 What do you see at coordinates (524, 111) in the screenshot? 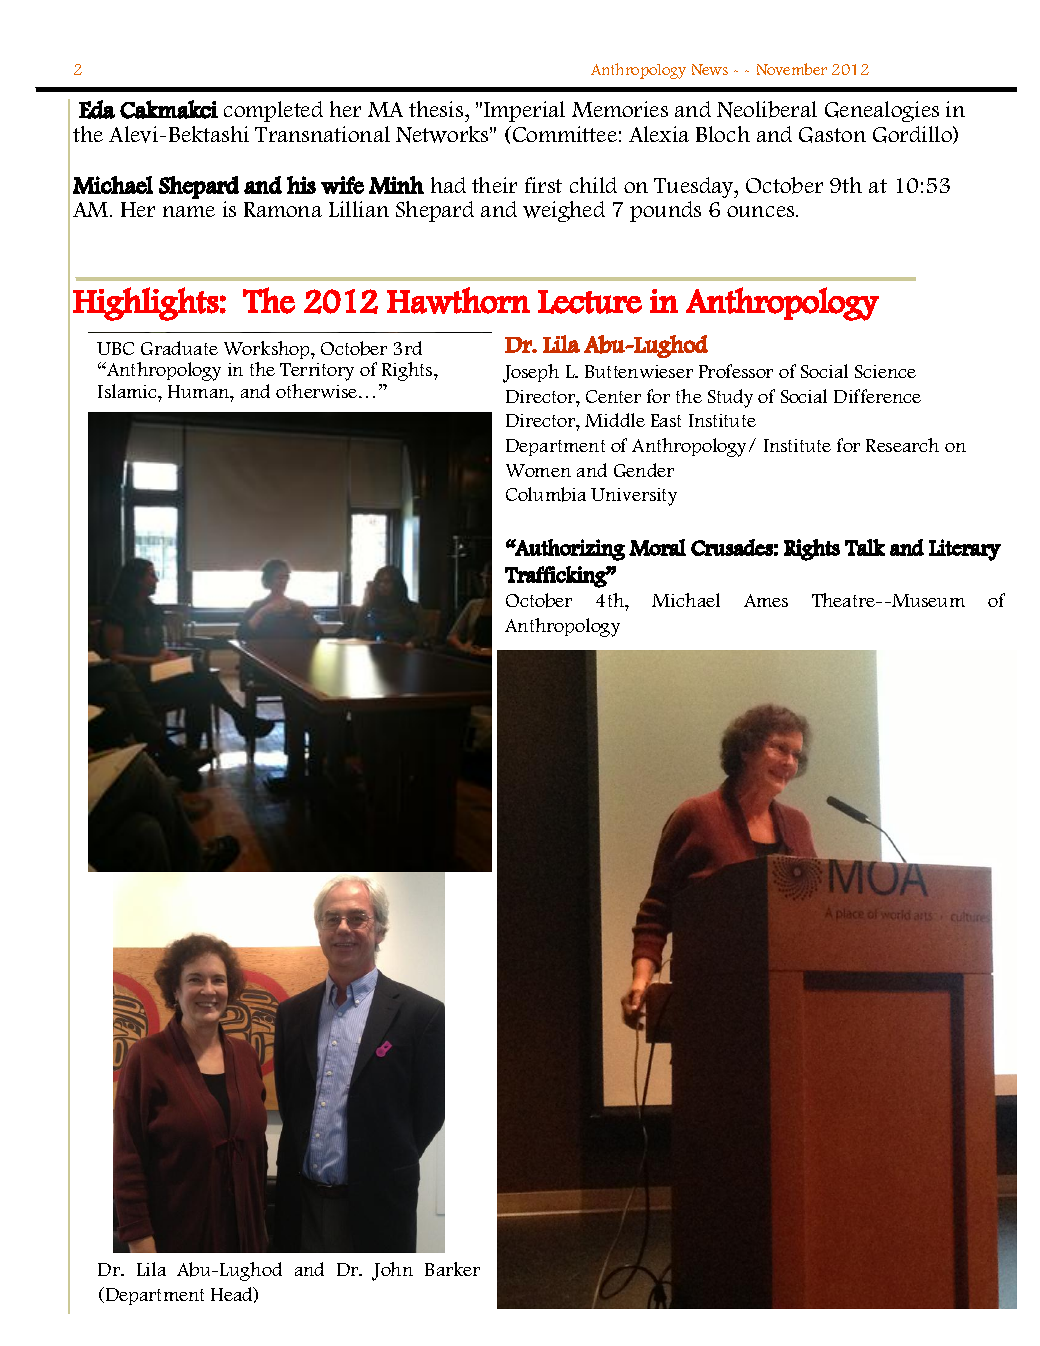
I see `Imperial` at bounding box center [524, 111].
